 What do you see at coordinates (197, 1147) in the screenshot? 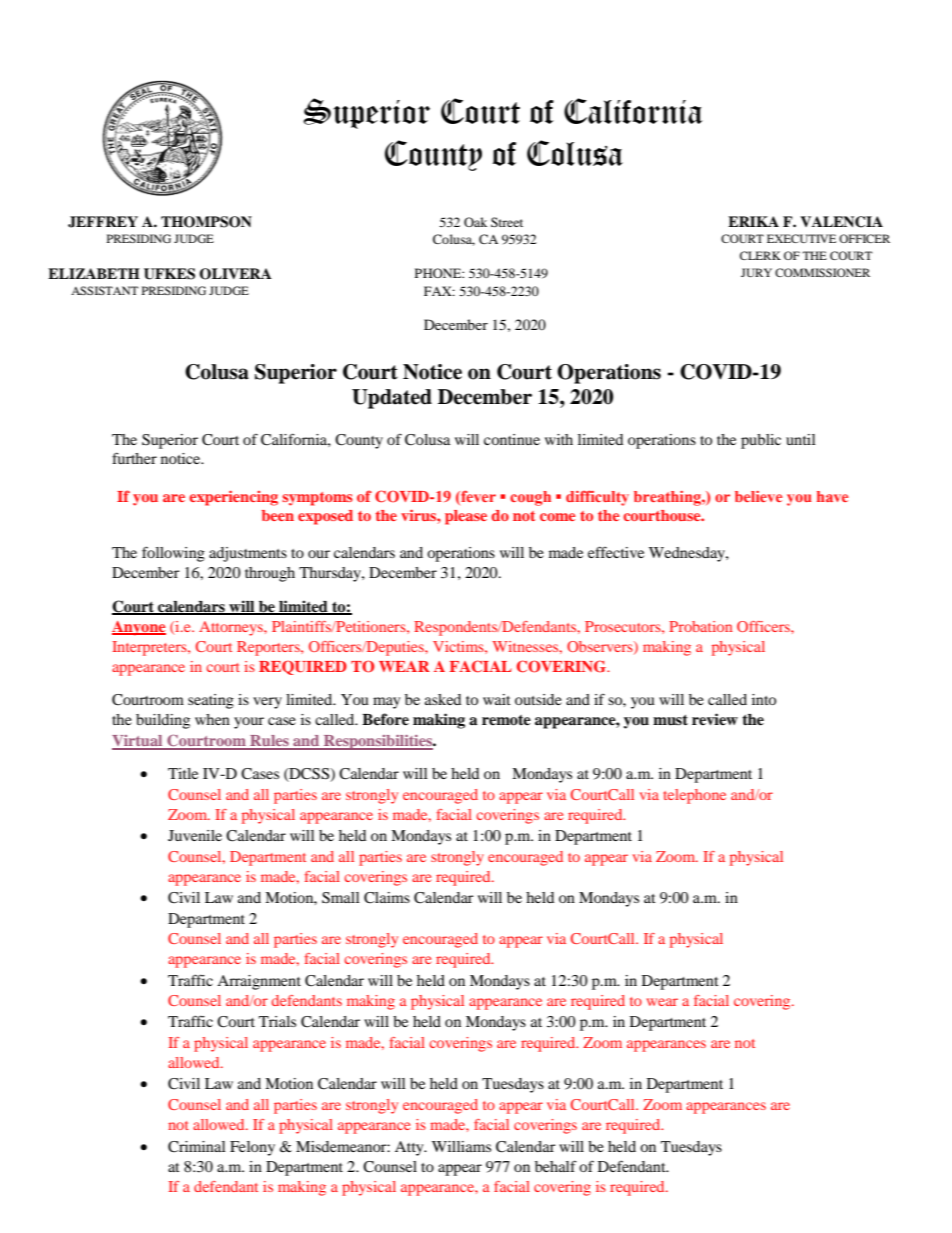
I see `Criminal` at bounding box center [197, 1147].
